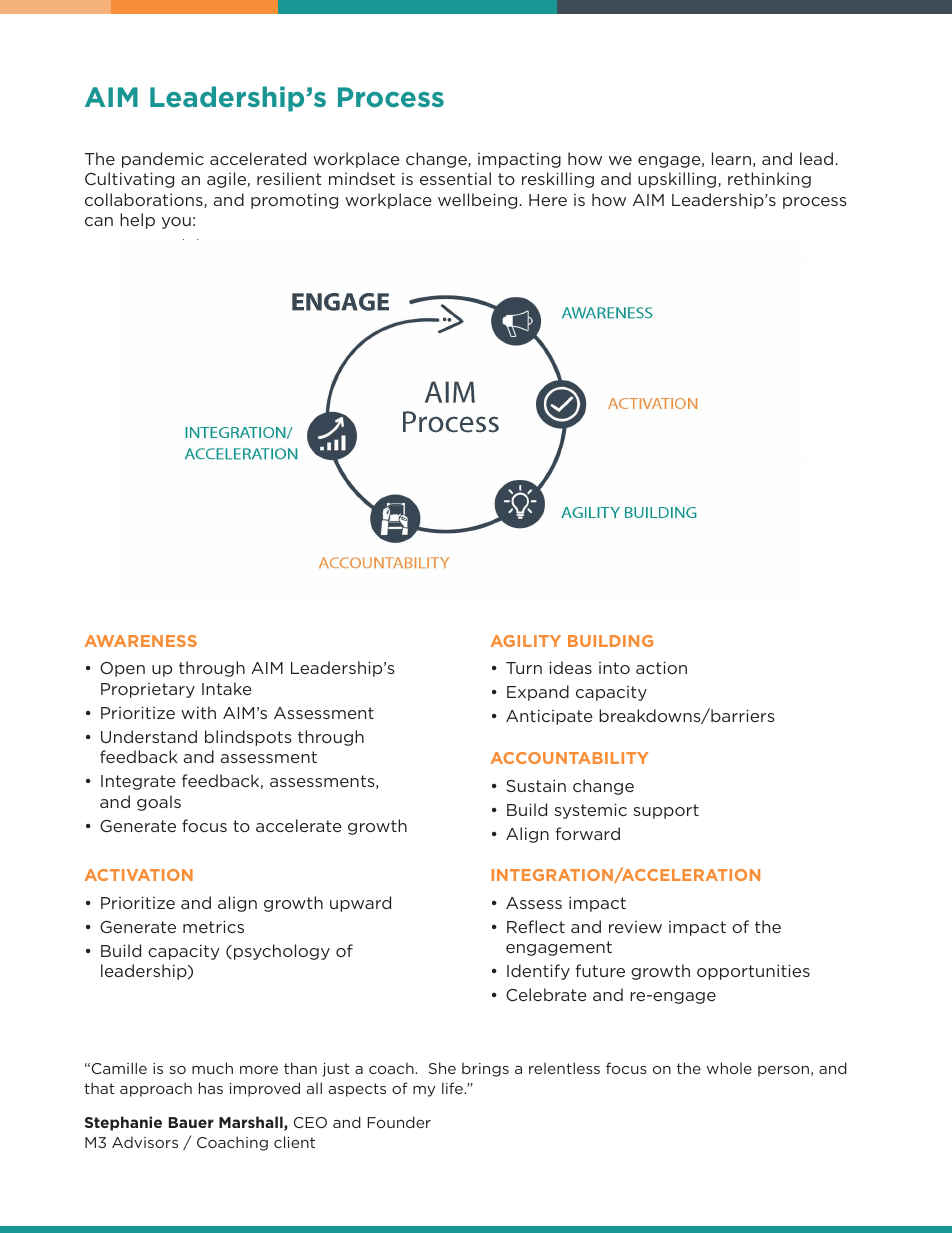 The height and width of the screenshot is (1233, 952). I want to click on AGILITY, so click(526, 641).
